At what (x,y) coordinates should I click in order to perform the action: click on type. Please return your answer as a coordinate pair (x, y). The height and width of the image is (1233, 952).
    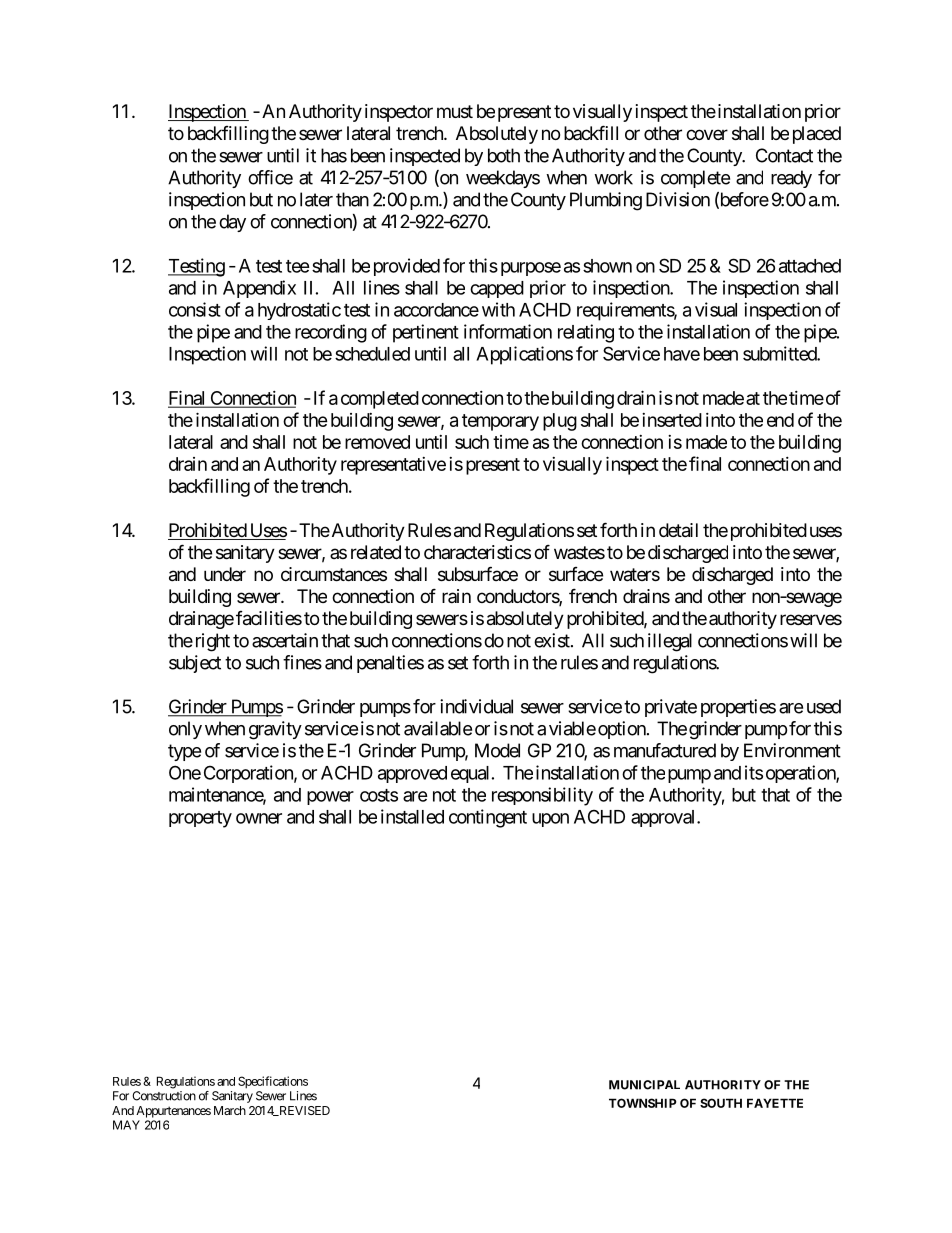
    Looking at the image, I should click on (184, 752).
